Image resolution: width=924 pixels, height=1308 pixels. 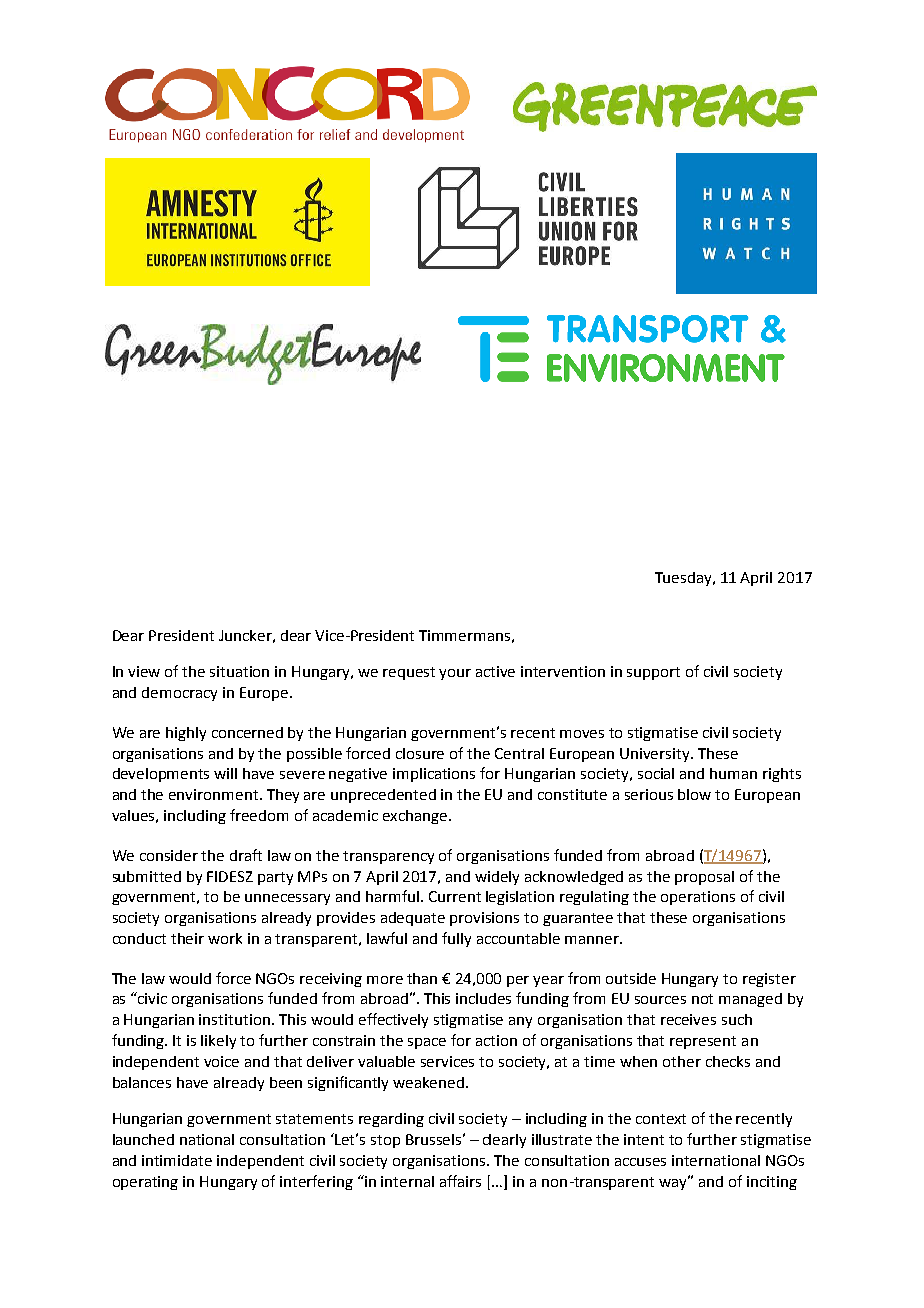 What do you see at coordinates (177, 1160) in the screenshot?
I see `intimidate` at bounding box center [177, 1160].
